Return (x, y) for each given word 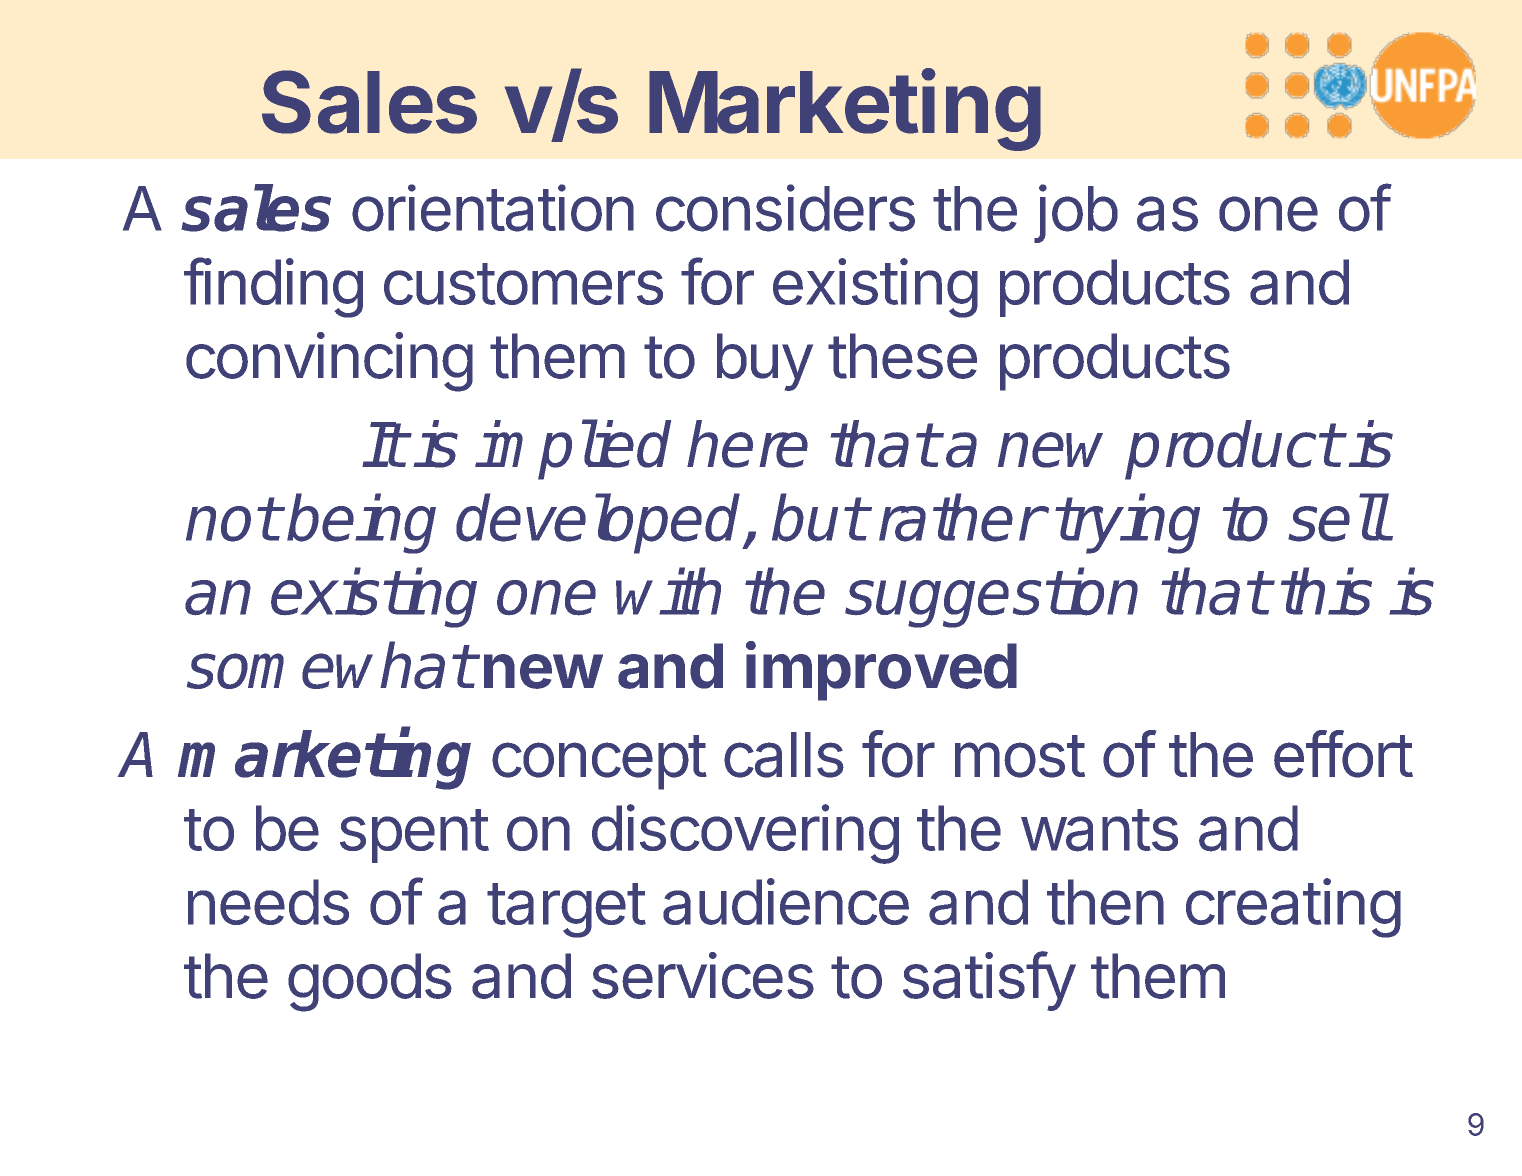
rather (960, 518)
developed (600, 524)
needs (268, 902)
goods (370, 982)
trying (1127, 524)
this (1326, 592)
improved (881, 671)
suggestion (991, 598)
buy (765, 362)
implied (573, 450)
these (902, 356)
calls (784, 755)
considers (785, 208)
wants (1099, 830)
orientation (493, 208)
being (361, 524)
